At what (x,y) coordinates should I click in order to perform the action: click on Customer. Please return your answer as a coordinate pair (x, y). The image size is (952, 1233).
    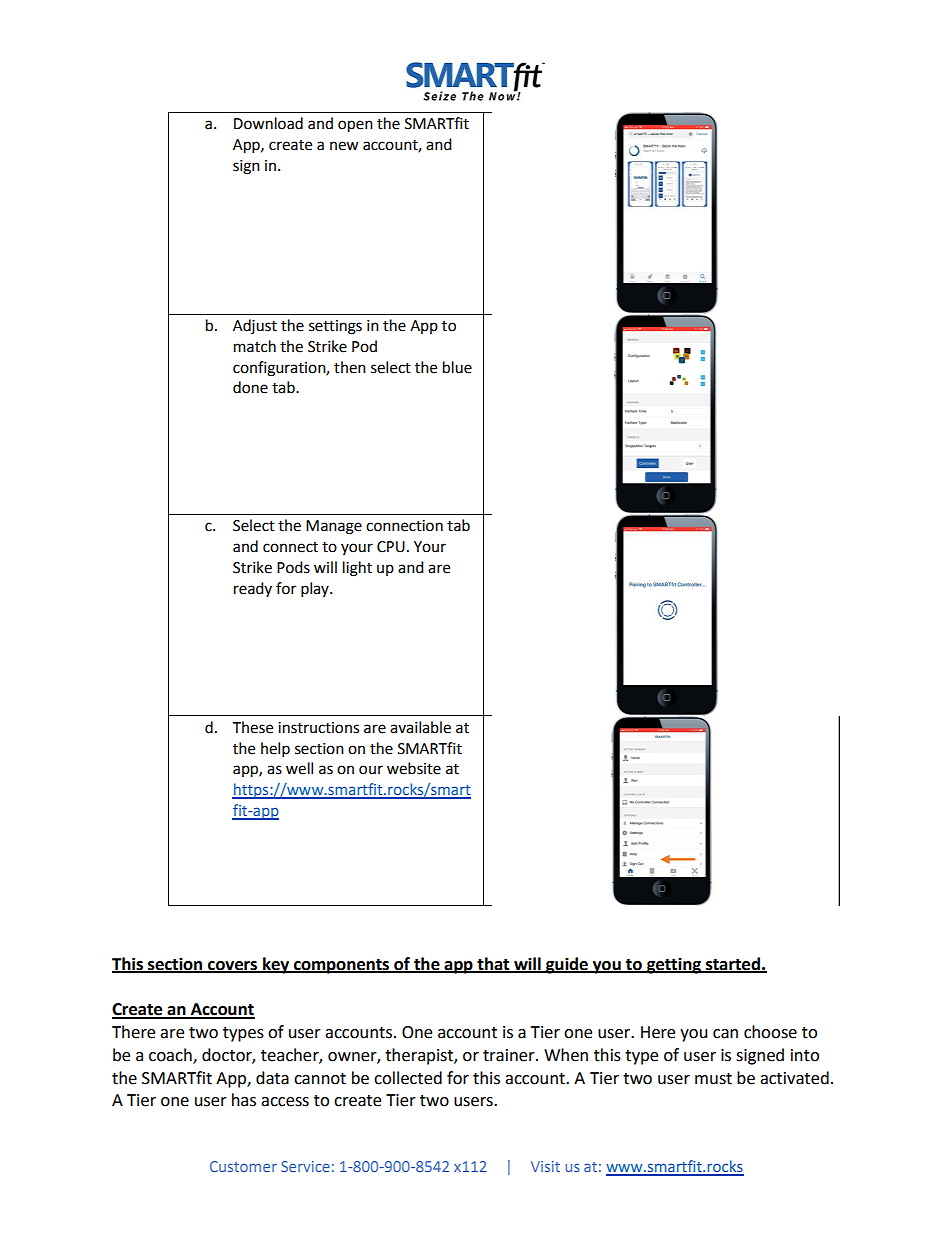
    Looking at the image, I should click on (243, 1166).
